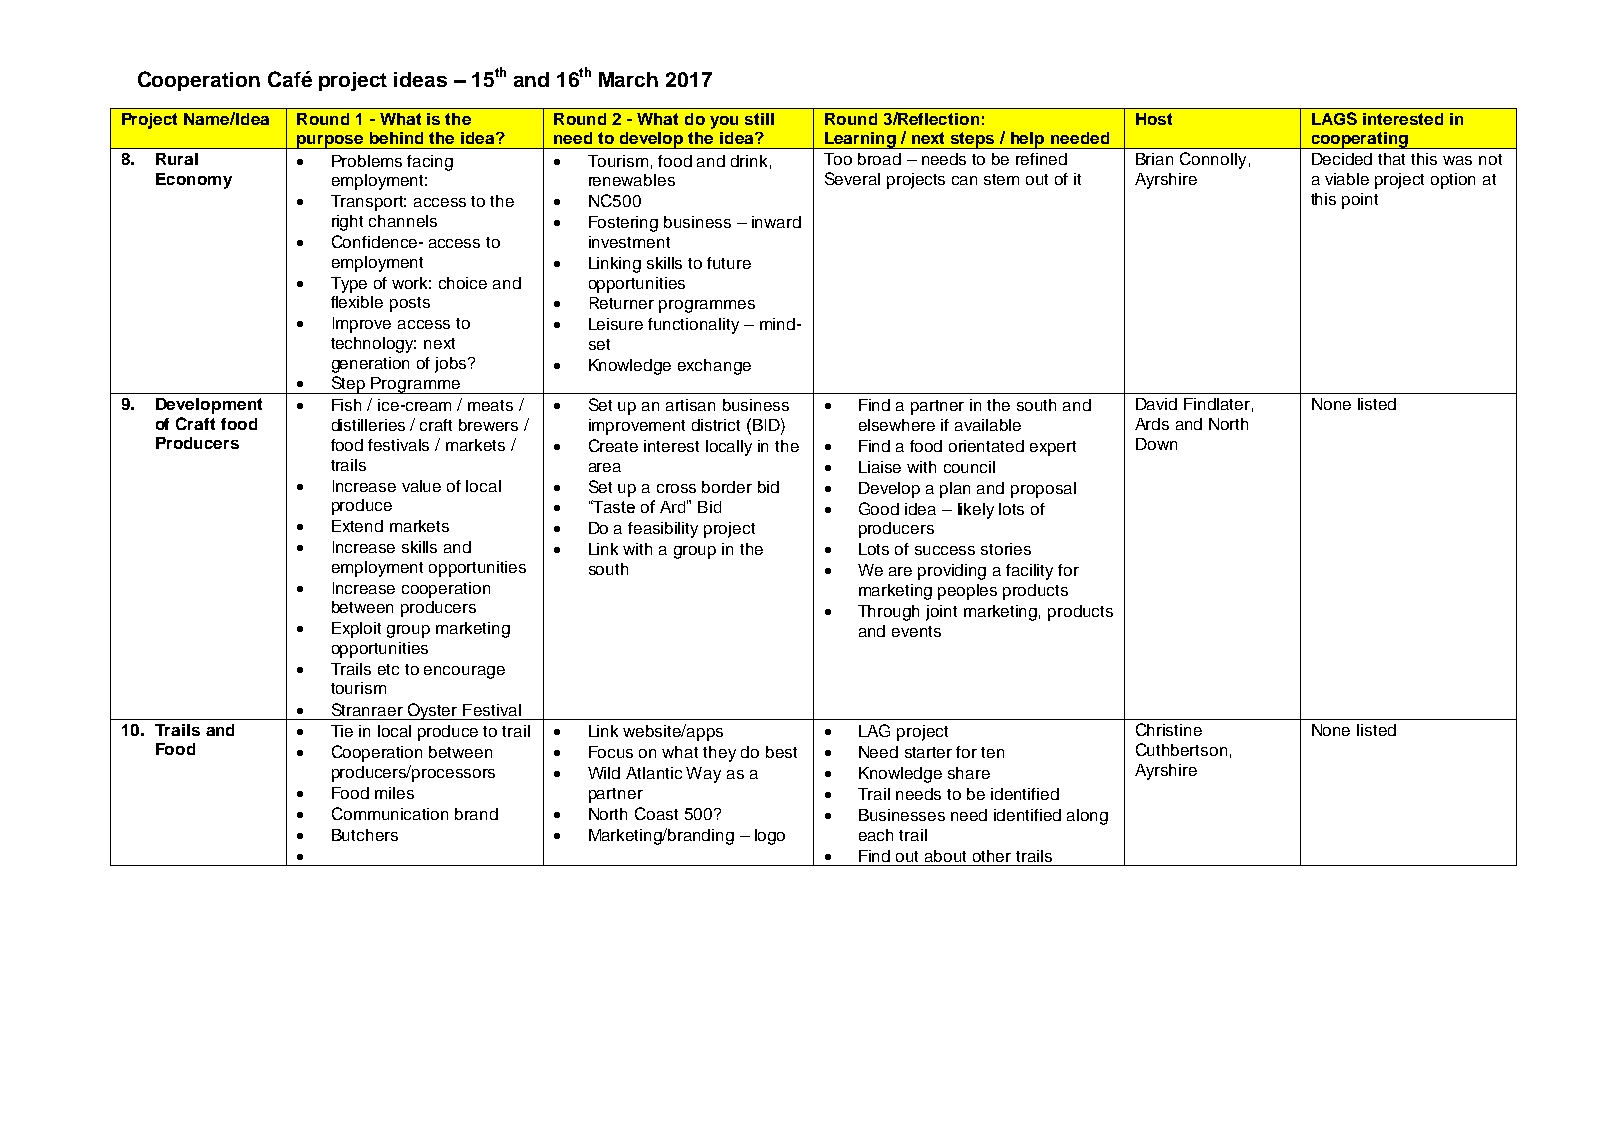 This screenshot has width=1606, height=1135. What do you see at coordinates (880, 467) in the screenshot?
I see `Liaise` at bounding box center [880, 467].
